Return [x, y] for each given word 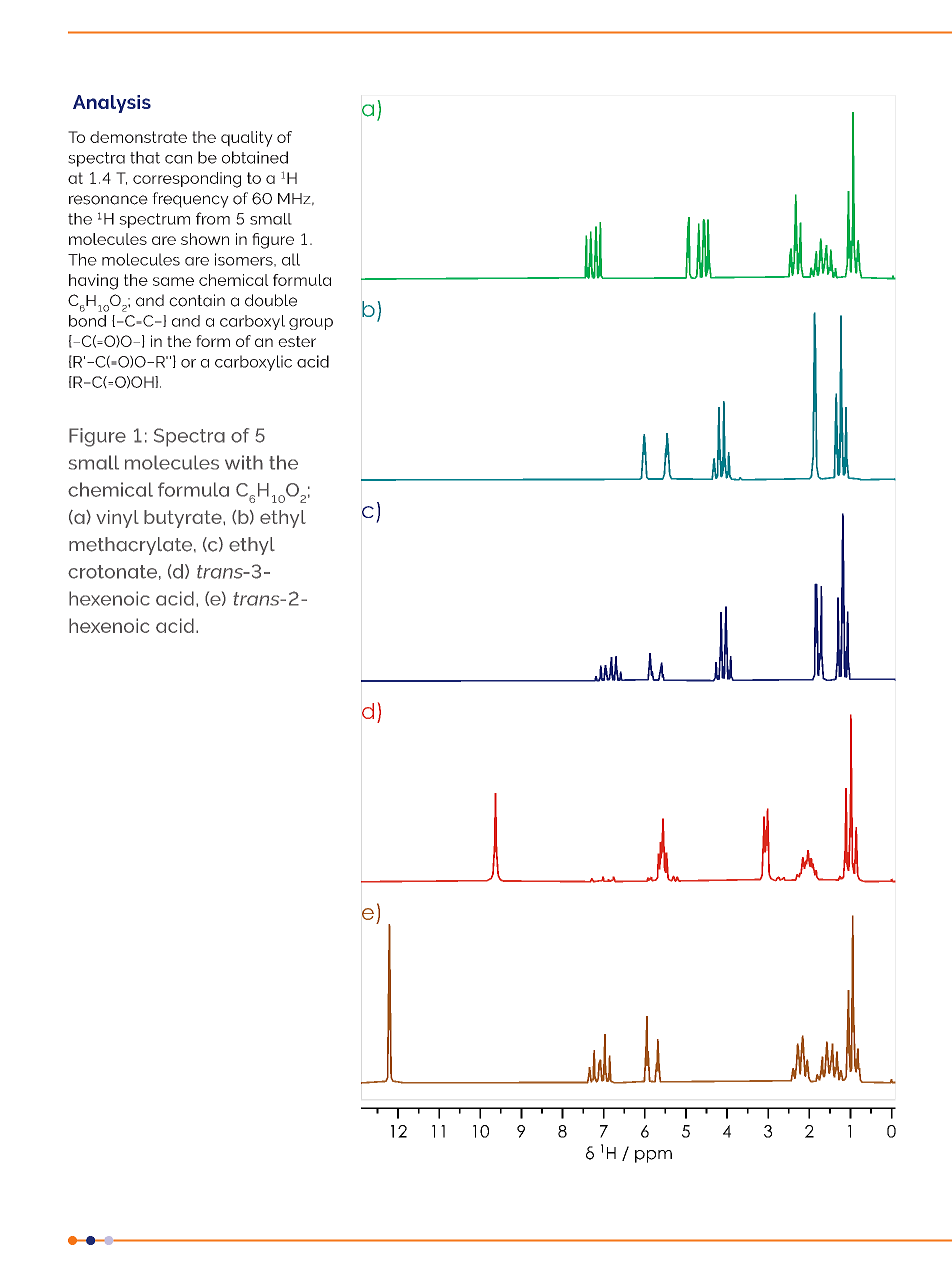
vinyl [117, 519]
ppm [653, 1156]
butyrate [184, 519]
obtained [255, 157]
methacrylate [132, 546]
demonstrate [138, 137]
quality [247, 139]
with [244, 462]
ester [297, 341]
